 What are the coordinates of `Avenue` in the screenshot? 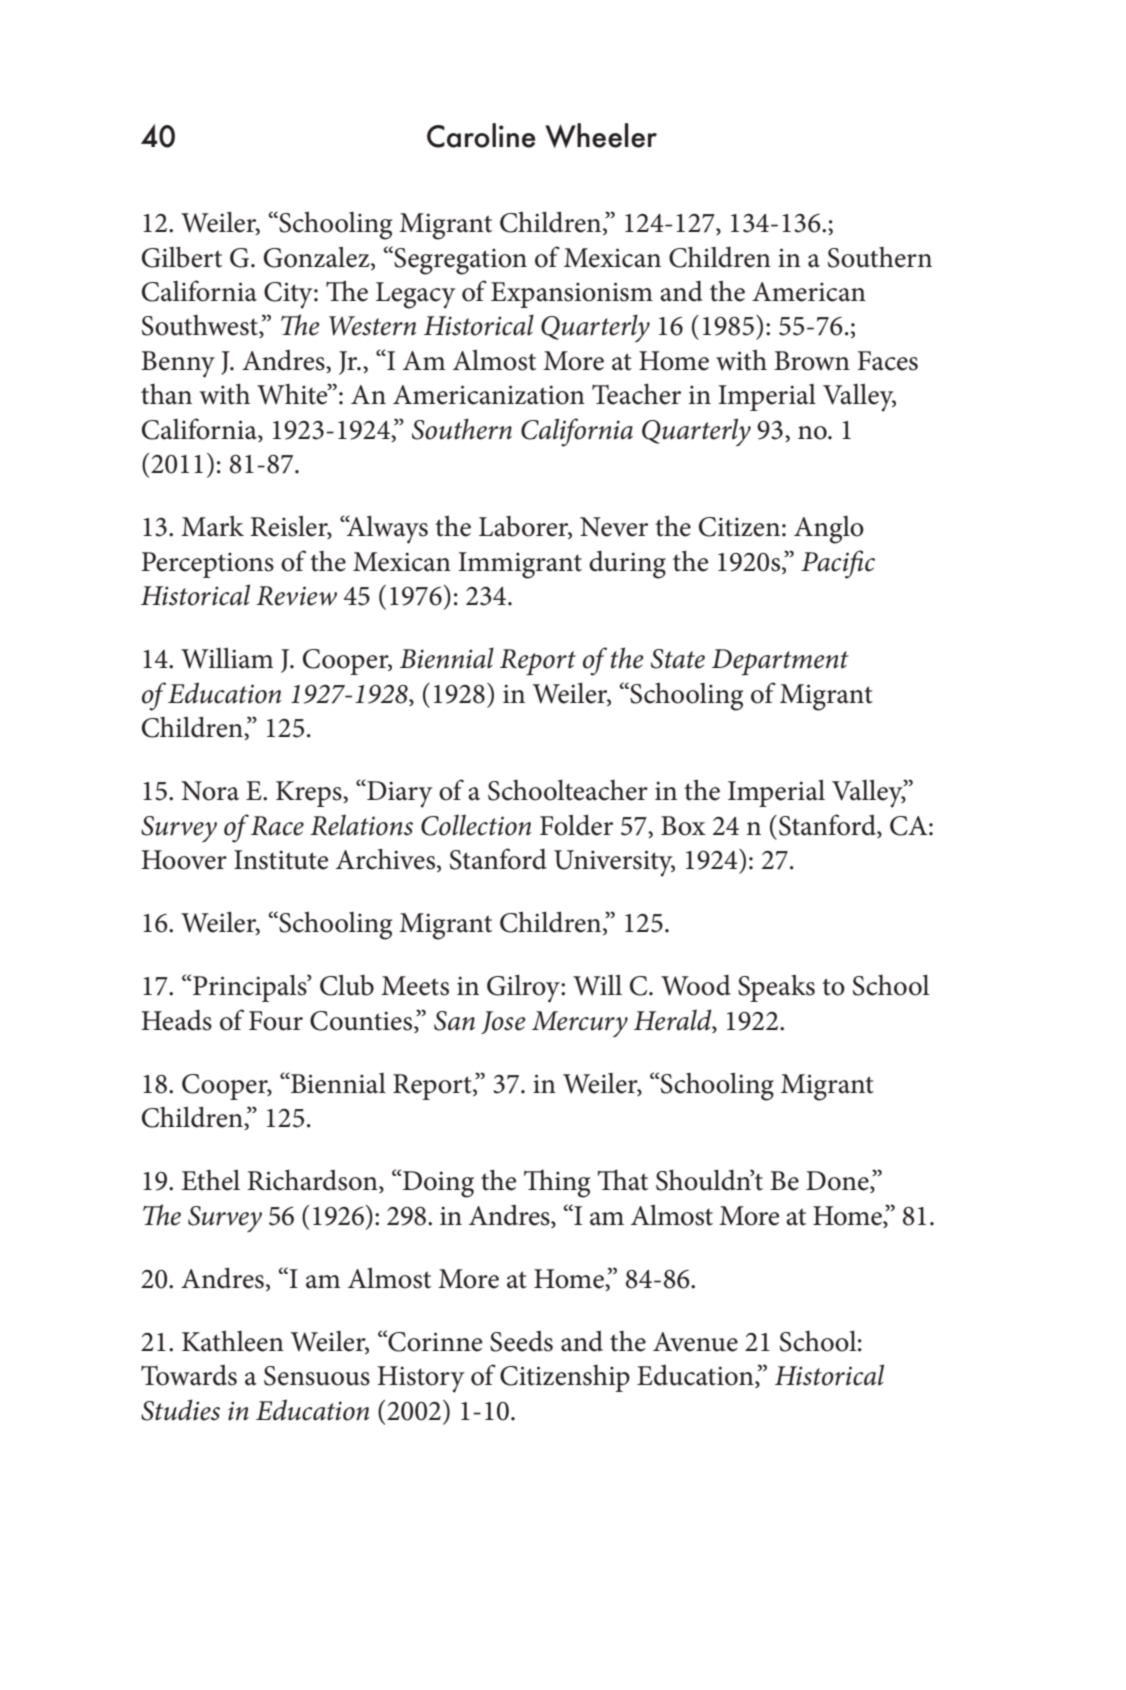 It's located at (695, 1342).
